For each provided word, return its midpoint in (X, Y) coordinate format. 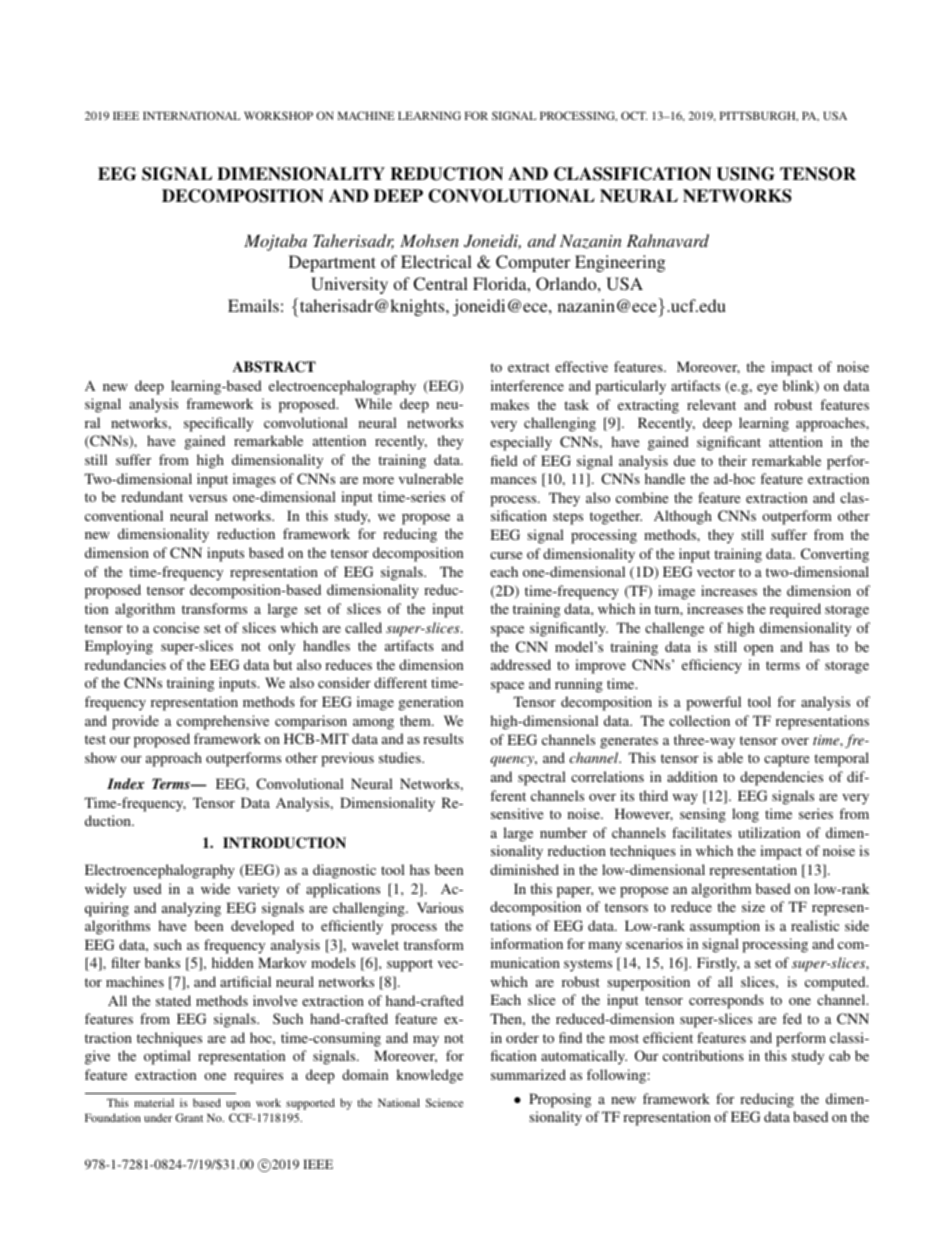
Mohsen (429, 240)
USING (745, 174)
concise (176, 627)
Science (444, 1102)
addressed (521, 664)
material (154, 1102)
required (795, 610)
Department (332, 263)
